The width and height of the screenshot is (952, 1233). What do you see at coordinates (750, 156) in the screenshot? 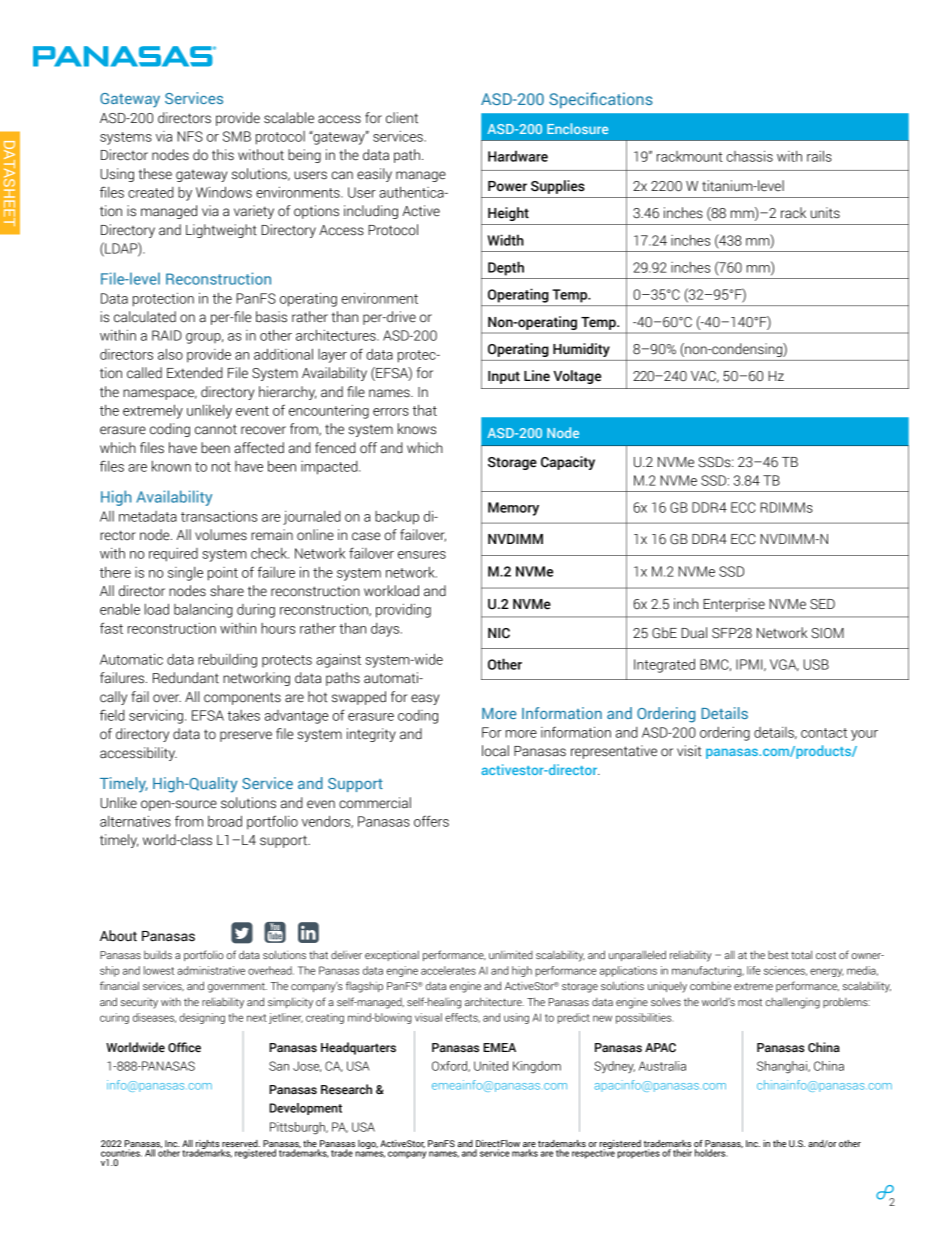
I see `chassis` at bounding box center [750, 156].
